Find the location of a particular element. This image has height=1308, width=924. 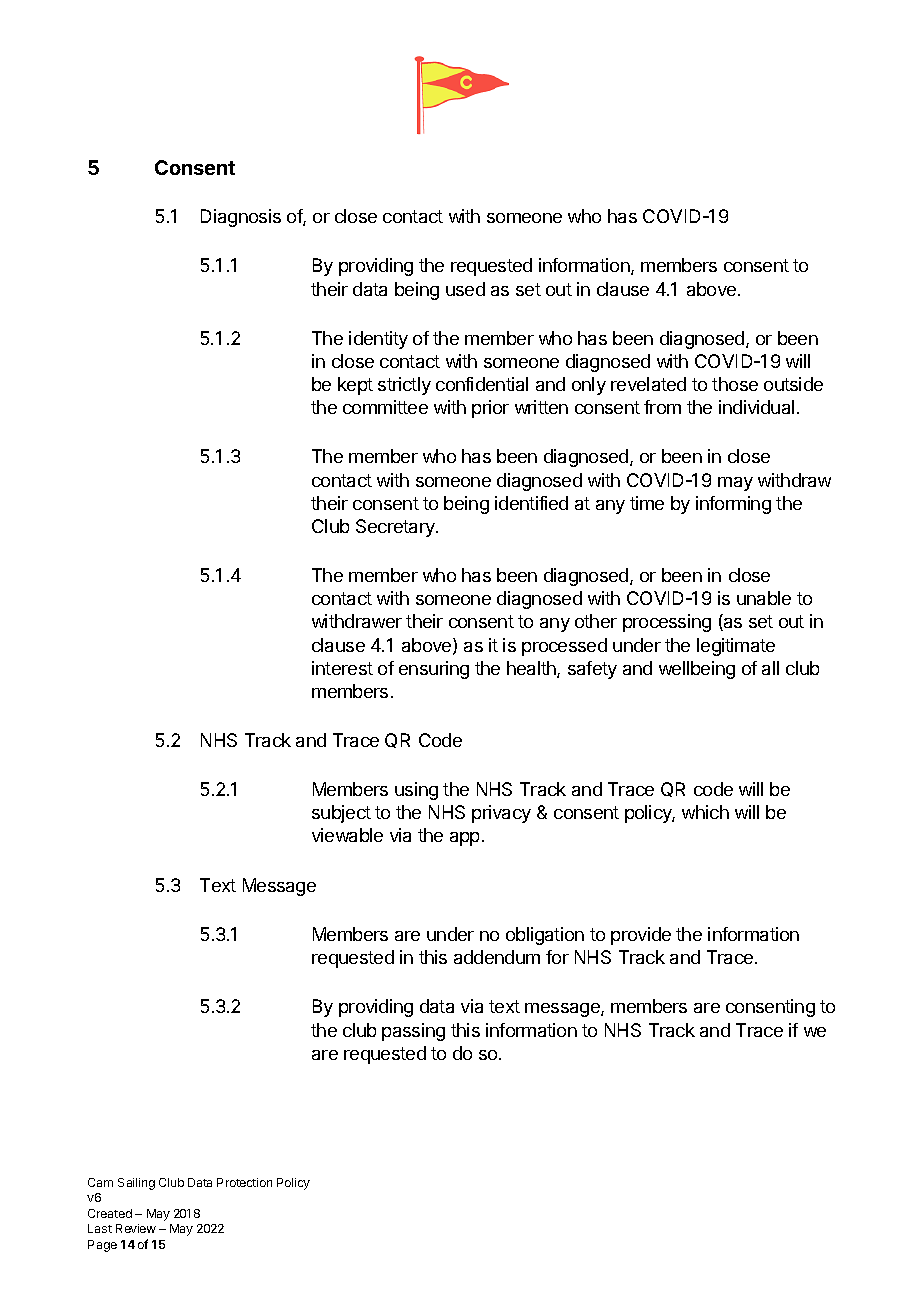

interest is located at coordinates (342, 668).
